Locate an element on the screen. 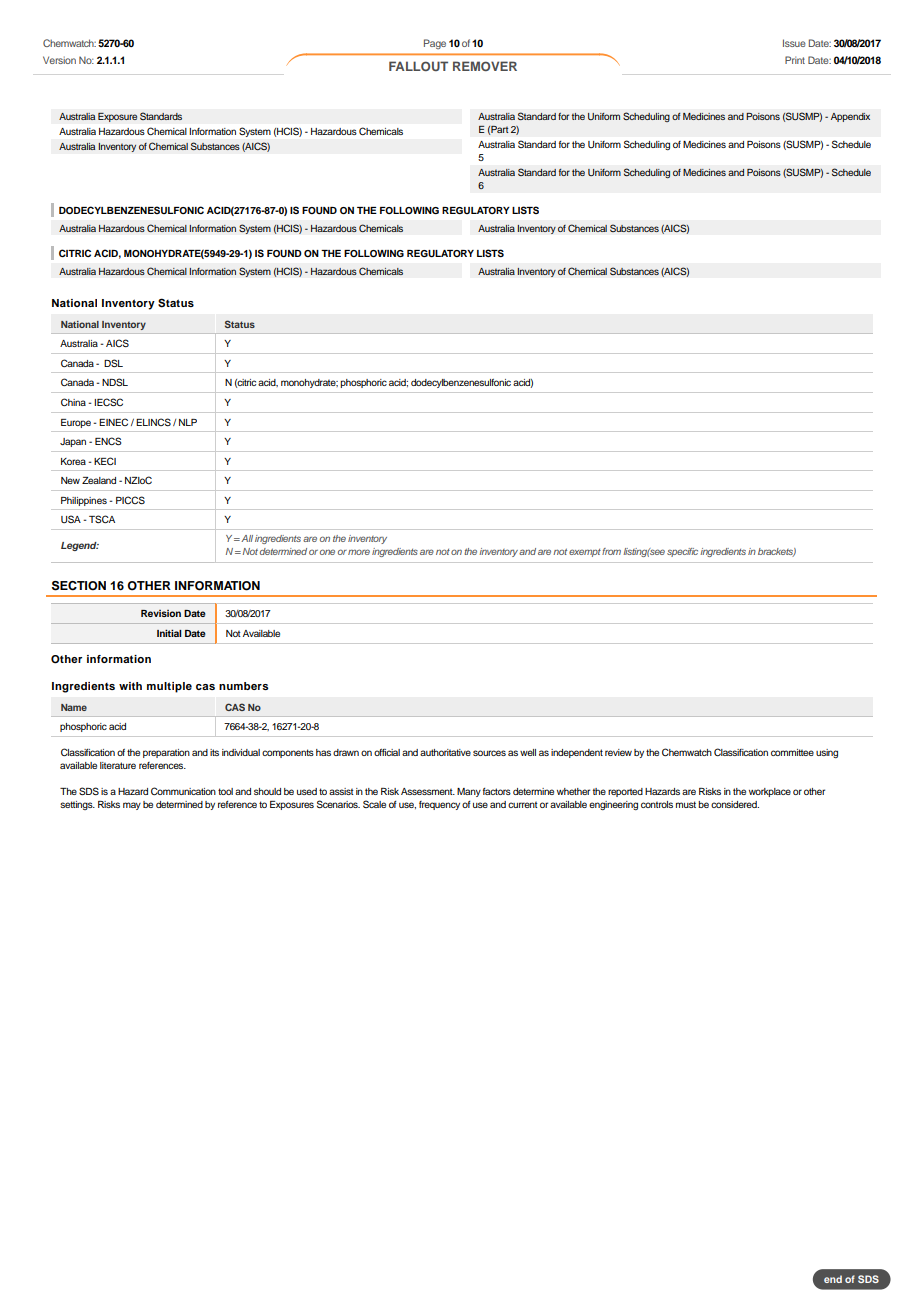 The image size is (924, 1308). NLP is located at coordinates (188, 422).
